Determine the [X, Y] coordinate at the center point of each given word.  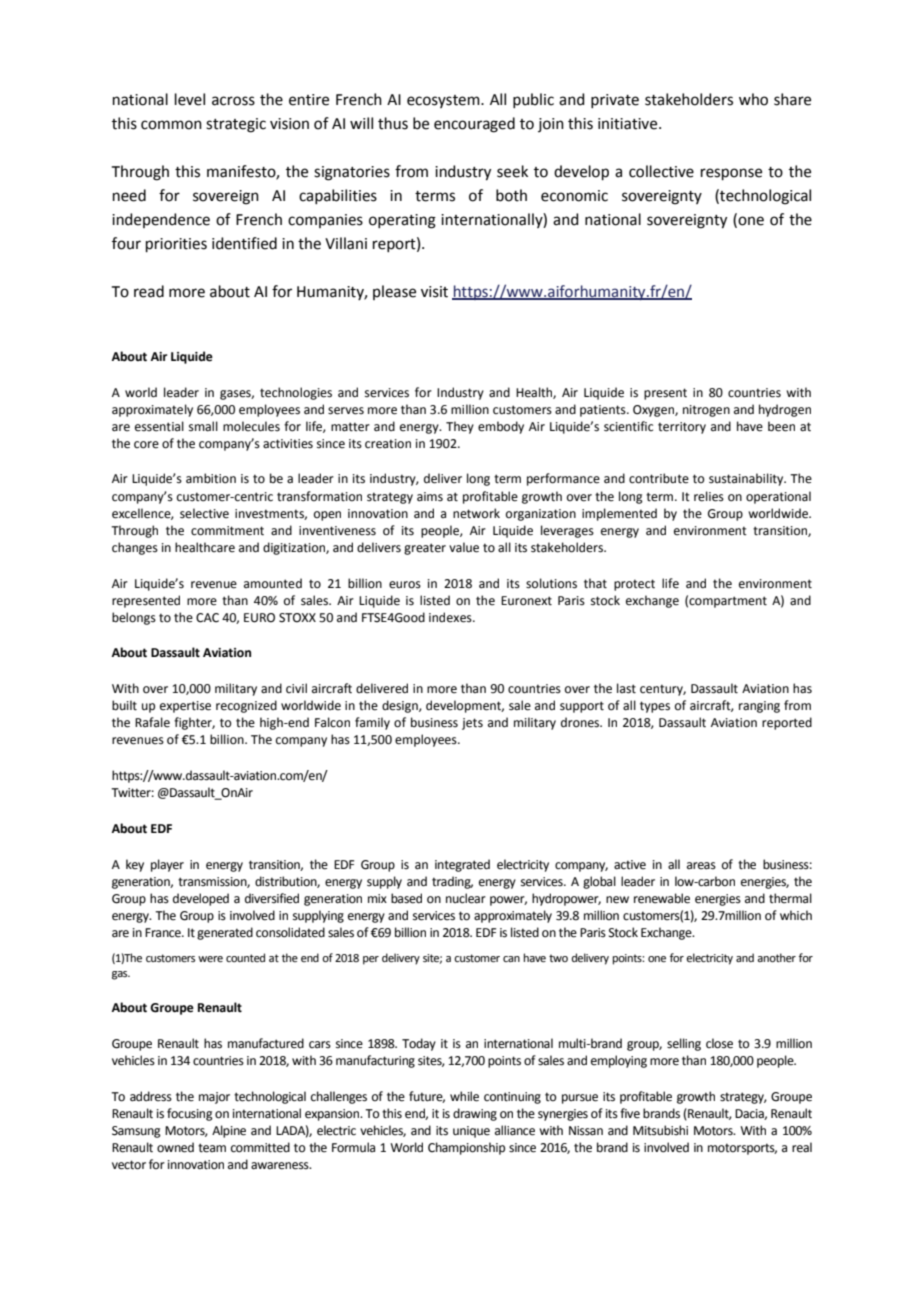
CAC [207, 618]
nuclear [466, 898]
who [753, 99]
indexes [451, 617]
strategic [236, 125]
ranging [759, 707]
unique [471, 1132]
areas [701, 866]
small [203, 426]
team [212, 1148]
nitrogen [706, 411]
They [460, 427]
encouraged [474, 125]
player [167, 865]
